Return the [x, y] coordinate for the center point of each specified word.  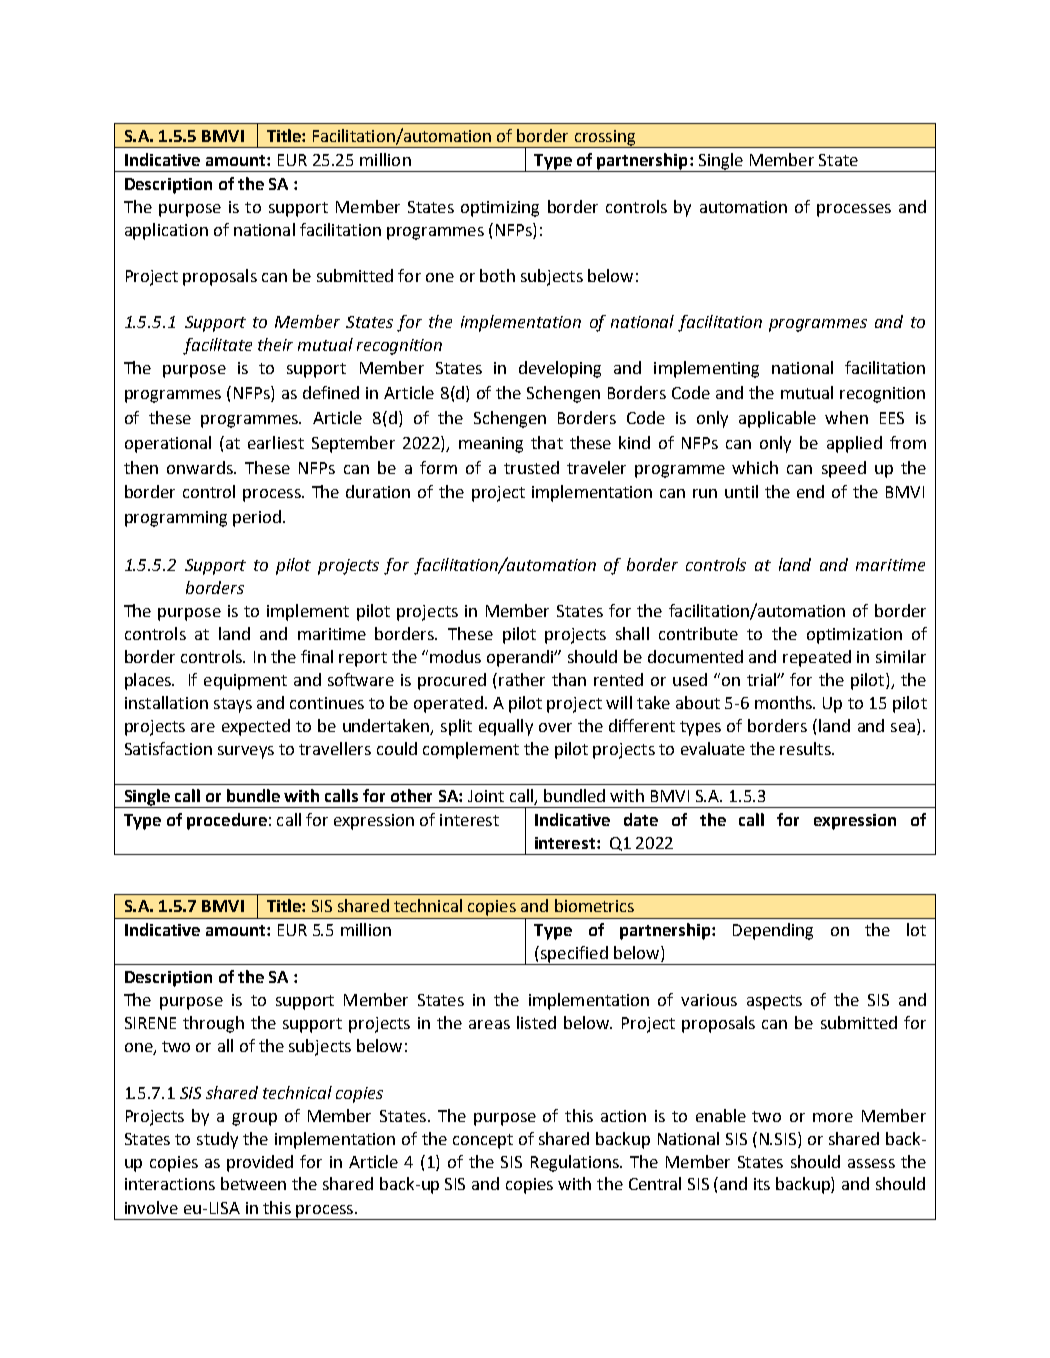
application [166, 231]
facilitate [217, 346]
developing [560, 369]
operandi [521, 658]
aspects [774, 1002]
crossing [605, 139]
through [213, 1024]
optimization [854, 636]
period [257, 518]
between [253, 1183]
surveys [246, 752]
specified [574, 955]
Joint [486, 796]
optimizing [500, 209]
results [806, 748]
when [846, 417]
